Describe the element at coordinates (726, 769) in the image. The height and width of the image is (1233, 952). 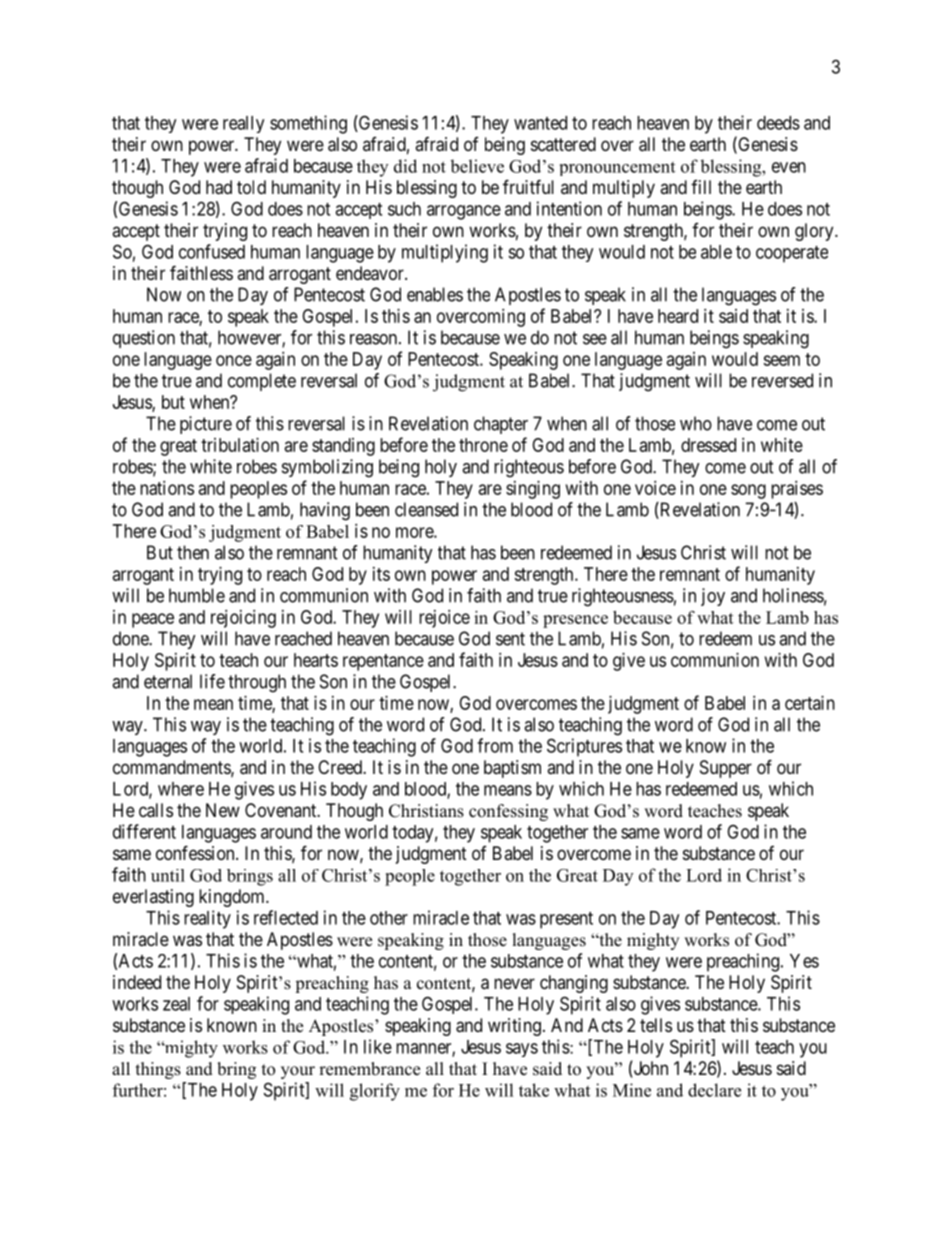
I see `Supper` at that location.
